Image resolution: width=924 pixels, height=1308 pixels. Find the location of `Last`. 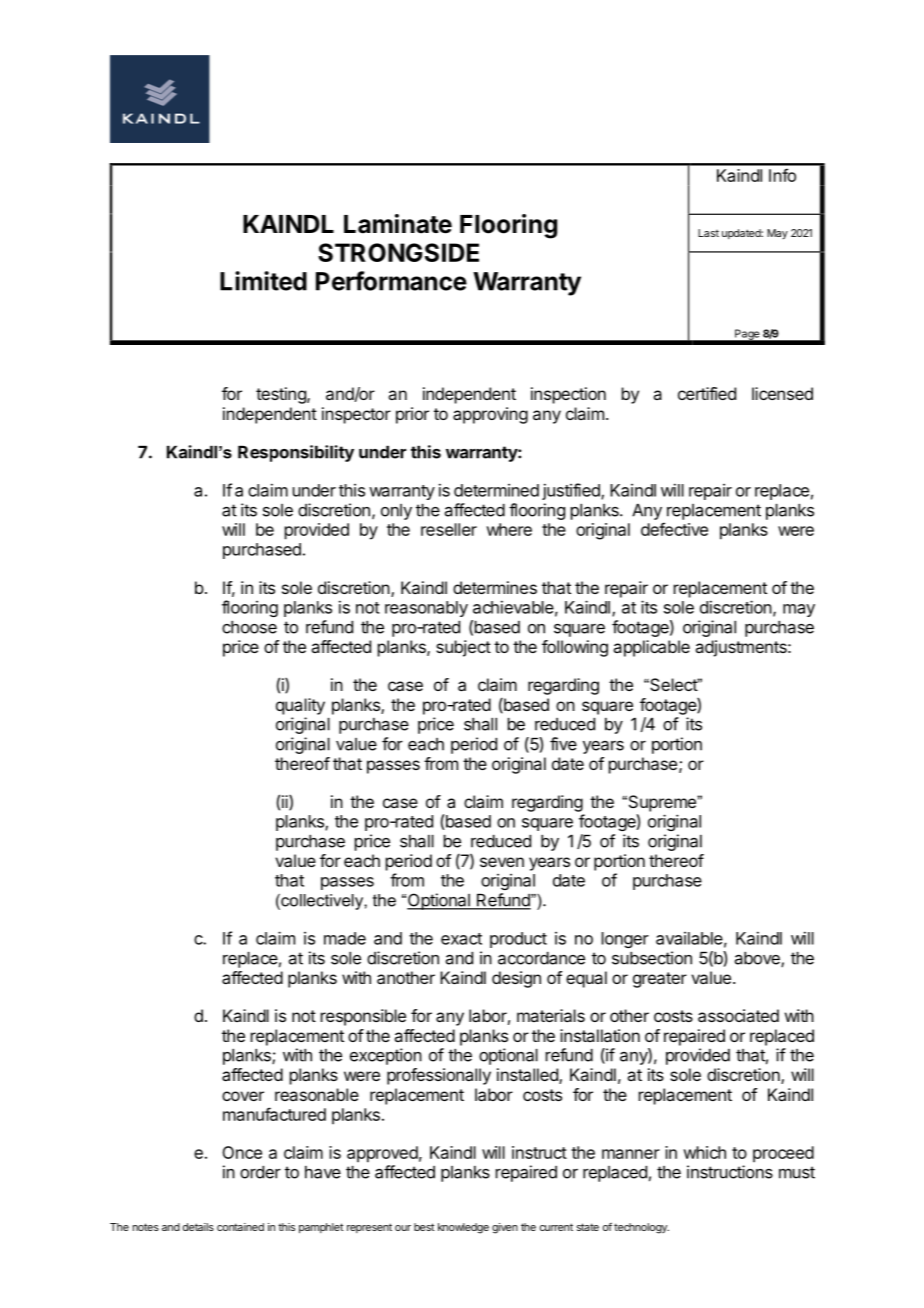

Last is located at coordinates (708, 233).
